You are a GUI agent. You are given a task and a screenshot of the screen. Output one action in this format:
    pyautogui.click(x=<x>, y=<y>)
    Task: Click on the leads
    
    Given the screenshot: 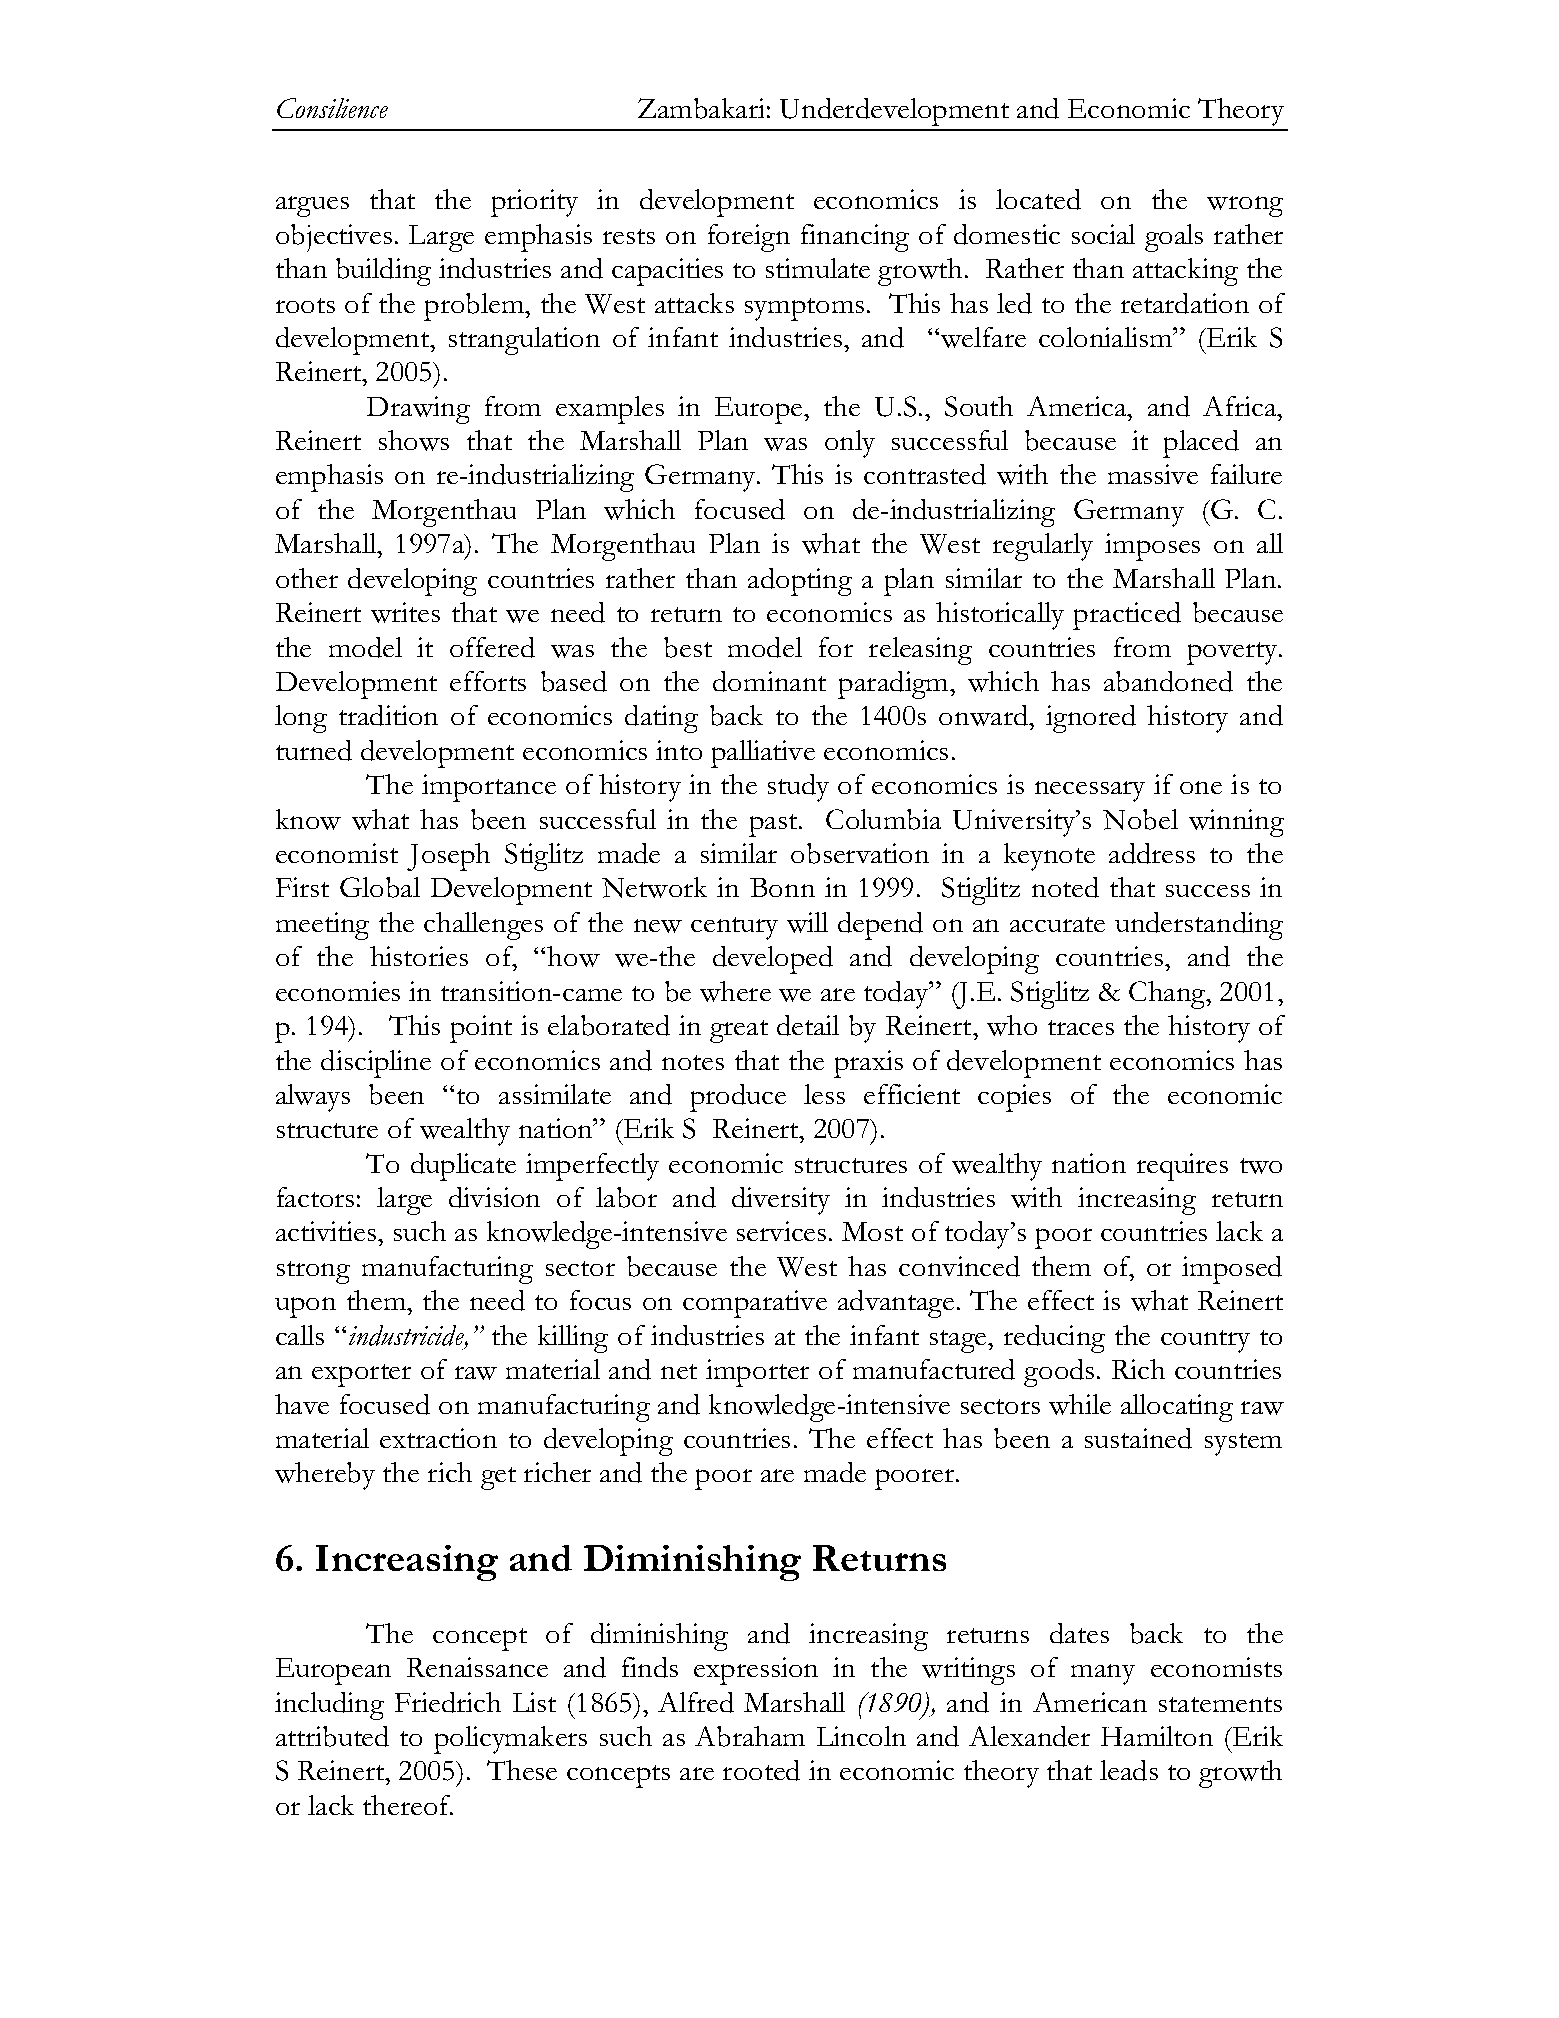 What is the action you would take?
    pyautogui.click(x=1129, y=1770)
